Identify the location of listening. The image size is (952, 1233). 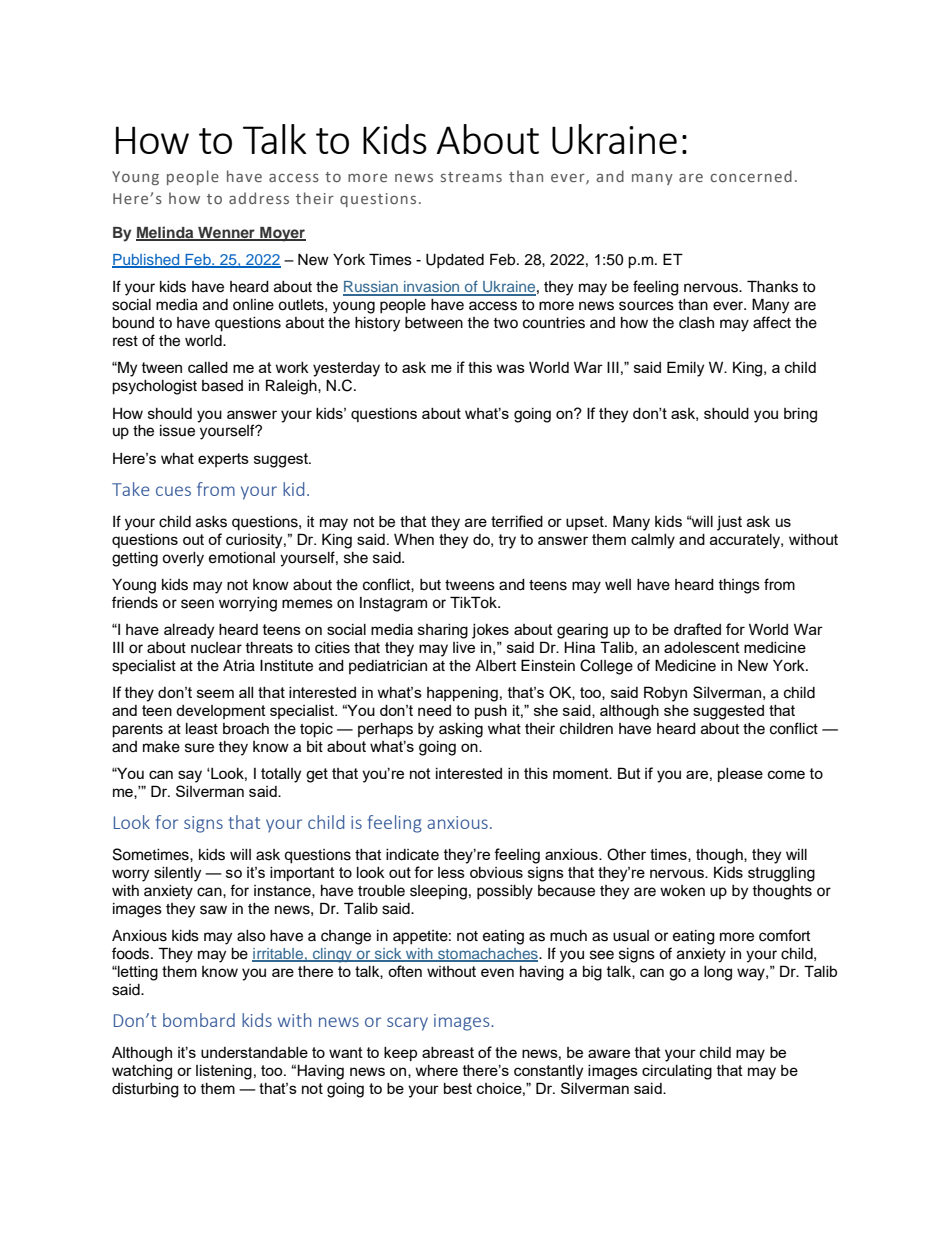
(224, 1072).
